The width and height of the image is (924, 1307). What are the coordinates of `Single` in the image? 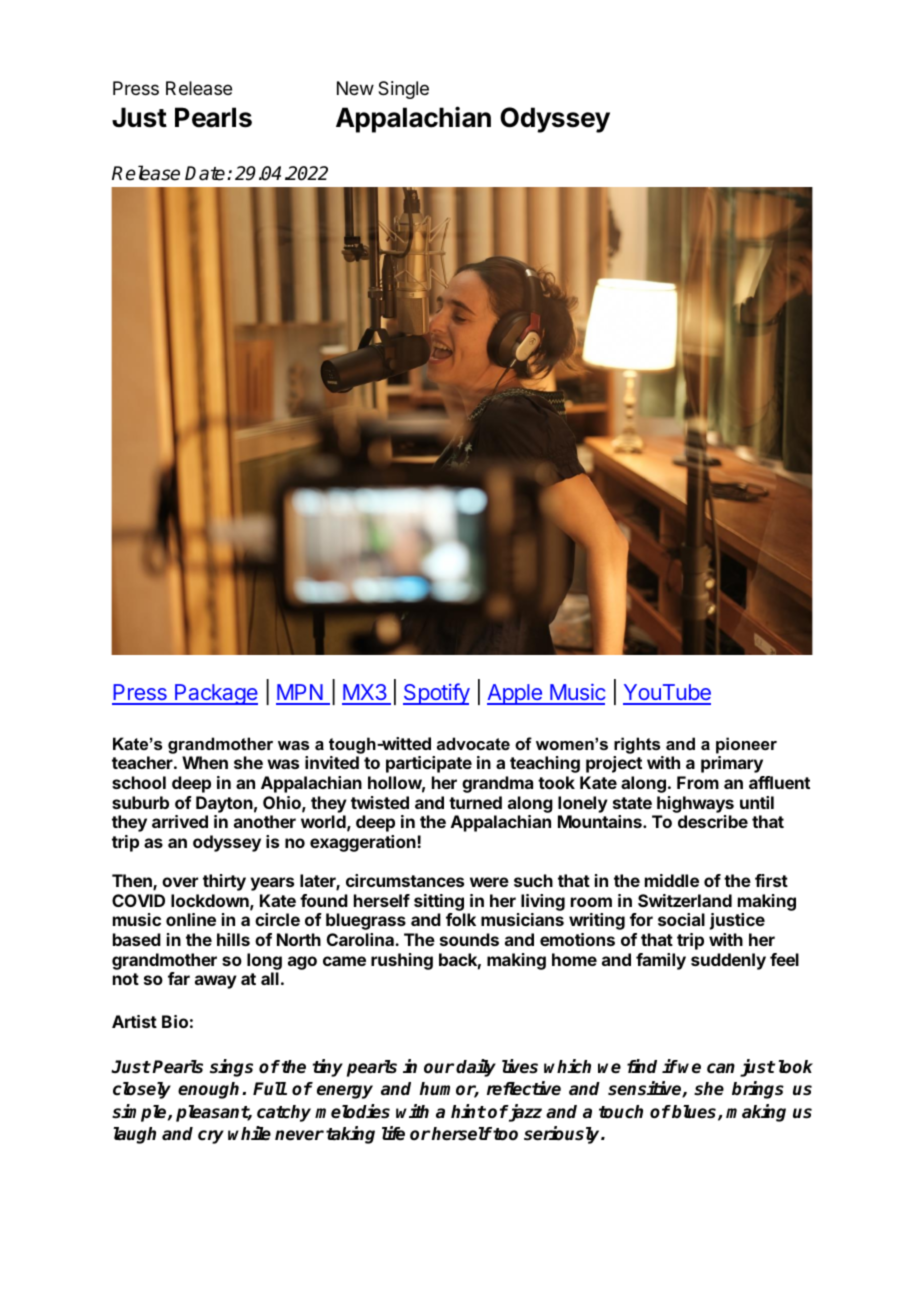 It's located at (403, 90).
